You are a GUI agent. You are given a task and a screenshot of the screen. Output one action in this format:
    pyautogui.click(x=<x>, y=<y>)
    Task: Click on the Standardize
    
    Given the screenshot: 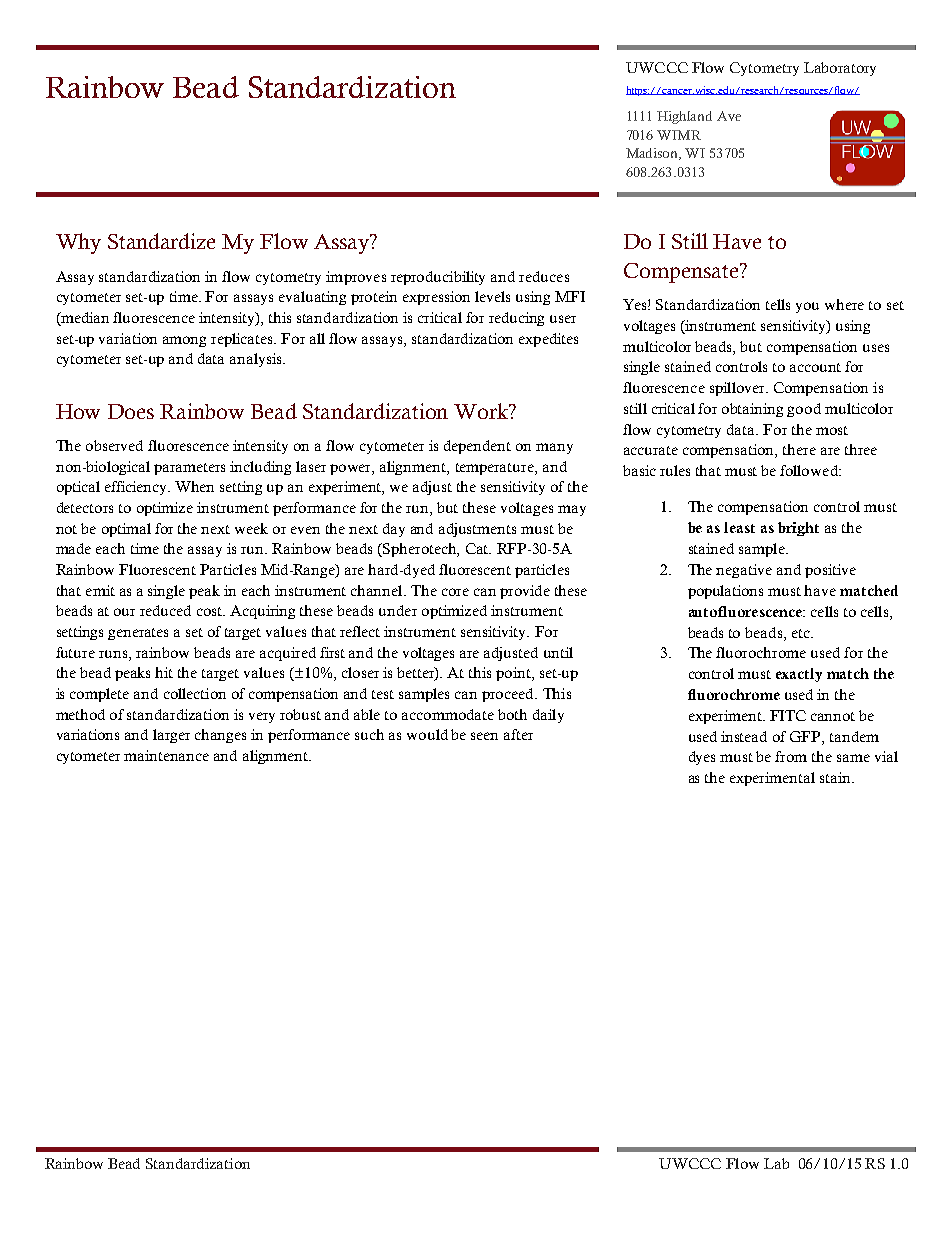 What is the action you would take?
    pyautogui.click(x=161, y=241)
